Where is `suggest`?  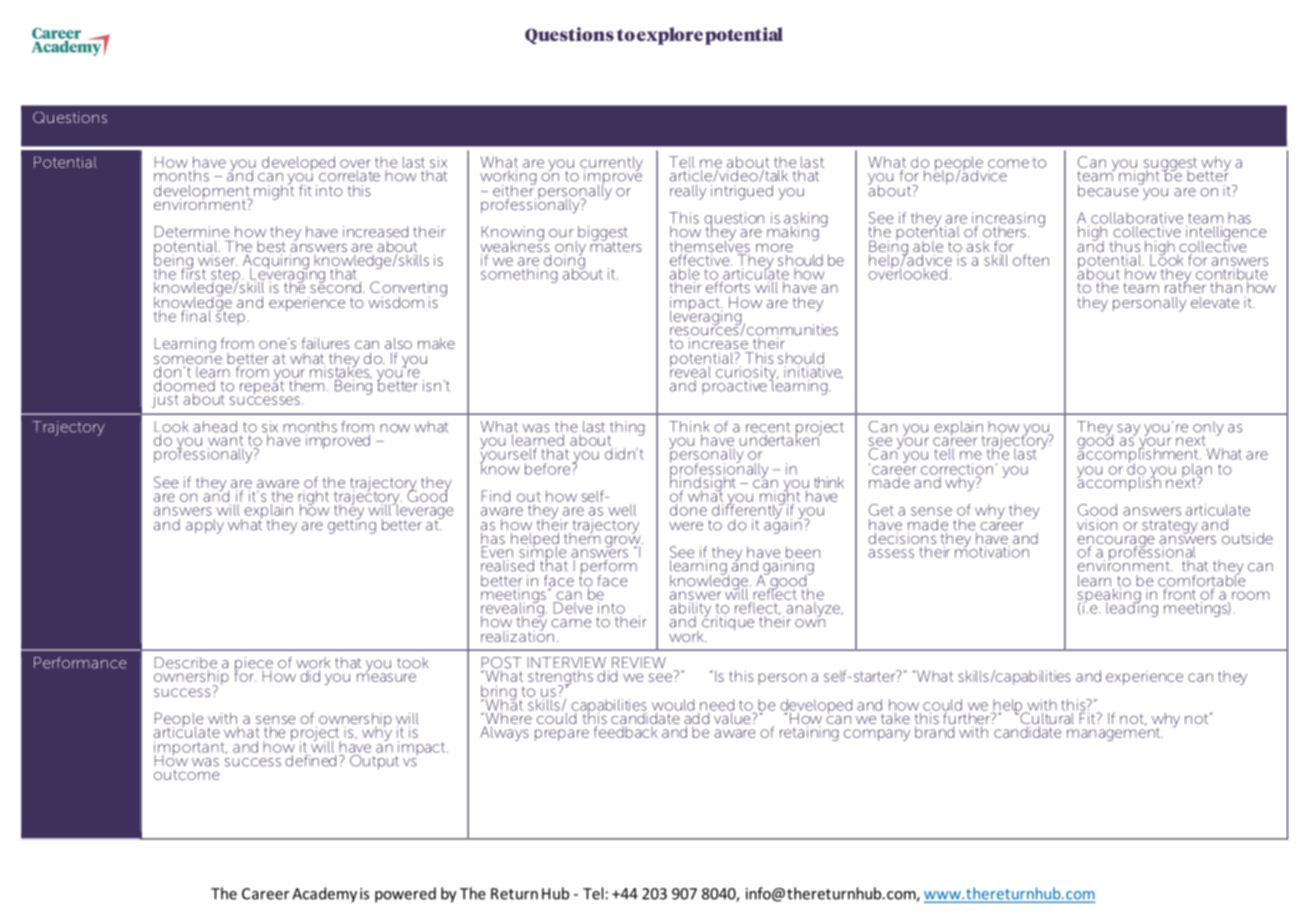
suggest is located at coordinates (1170, 165).
